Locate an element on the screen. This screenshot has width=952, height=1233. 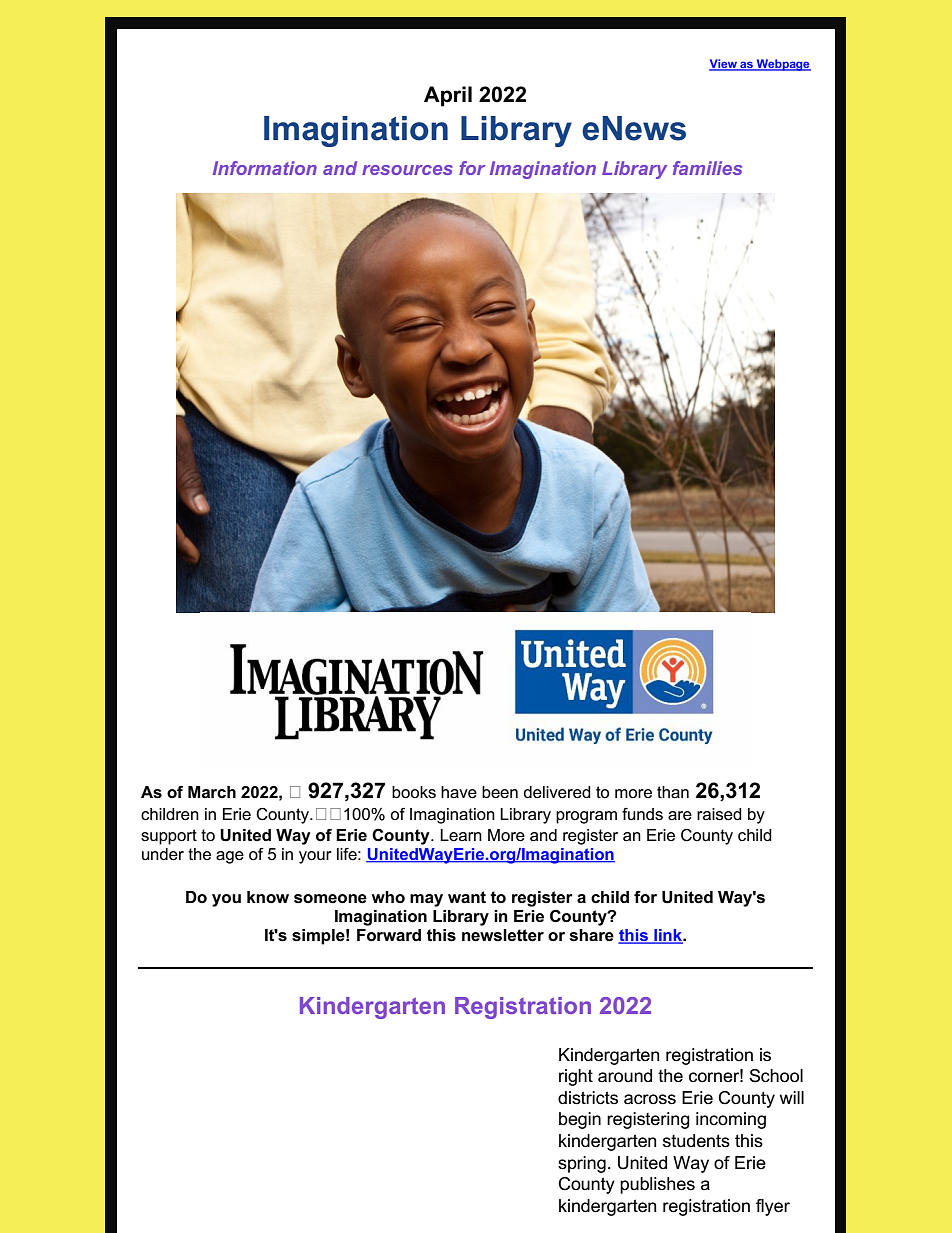
April is located at coordinates (448, 96).
